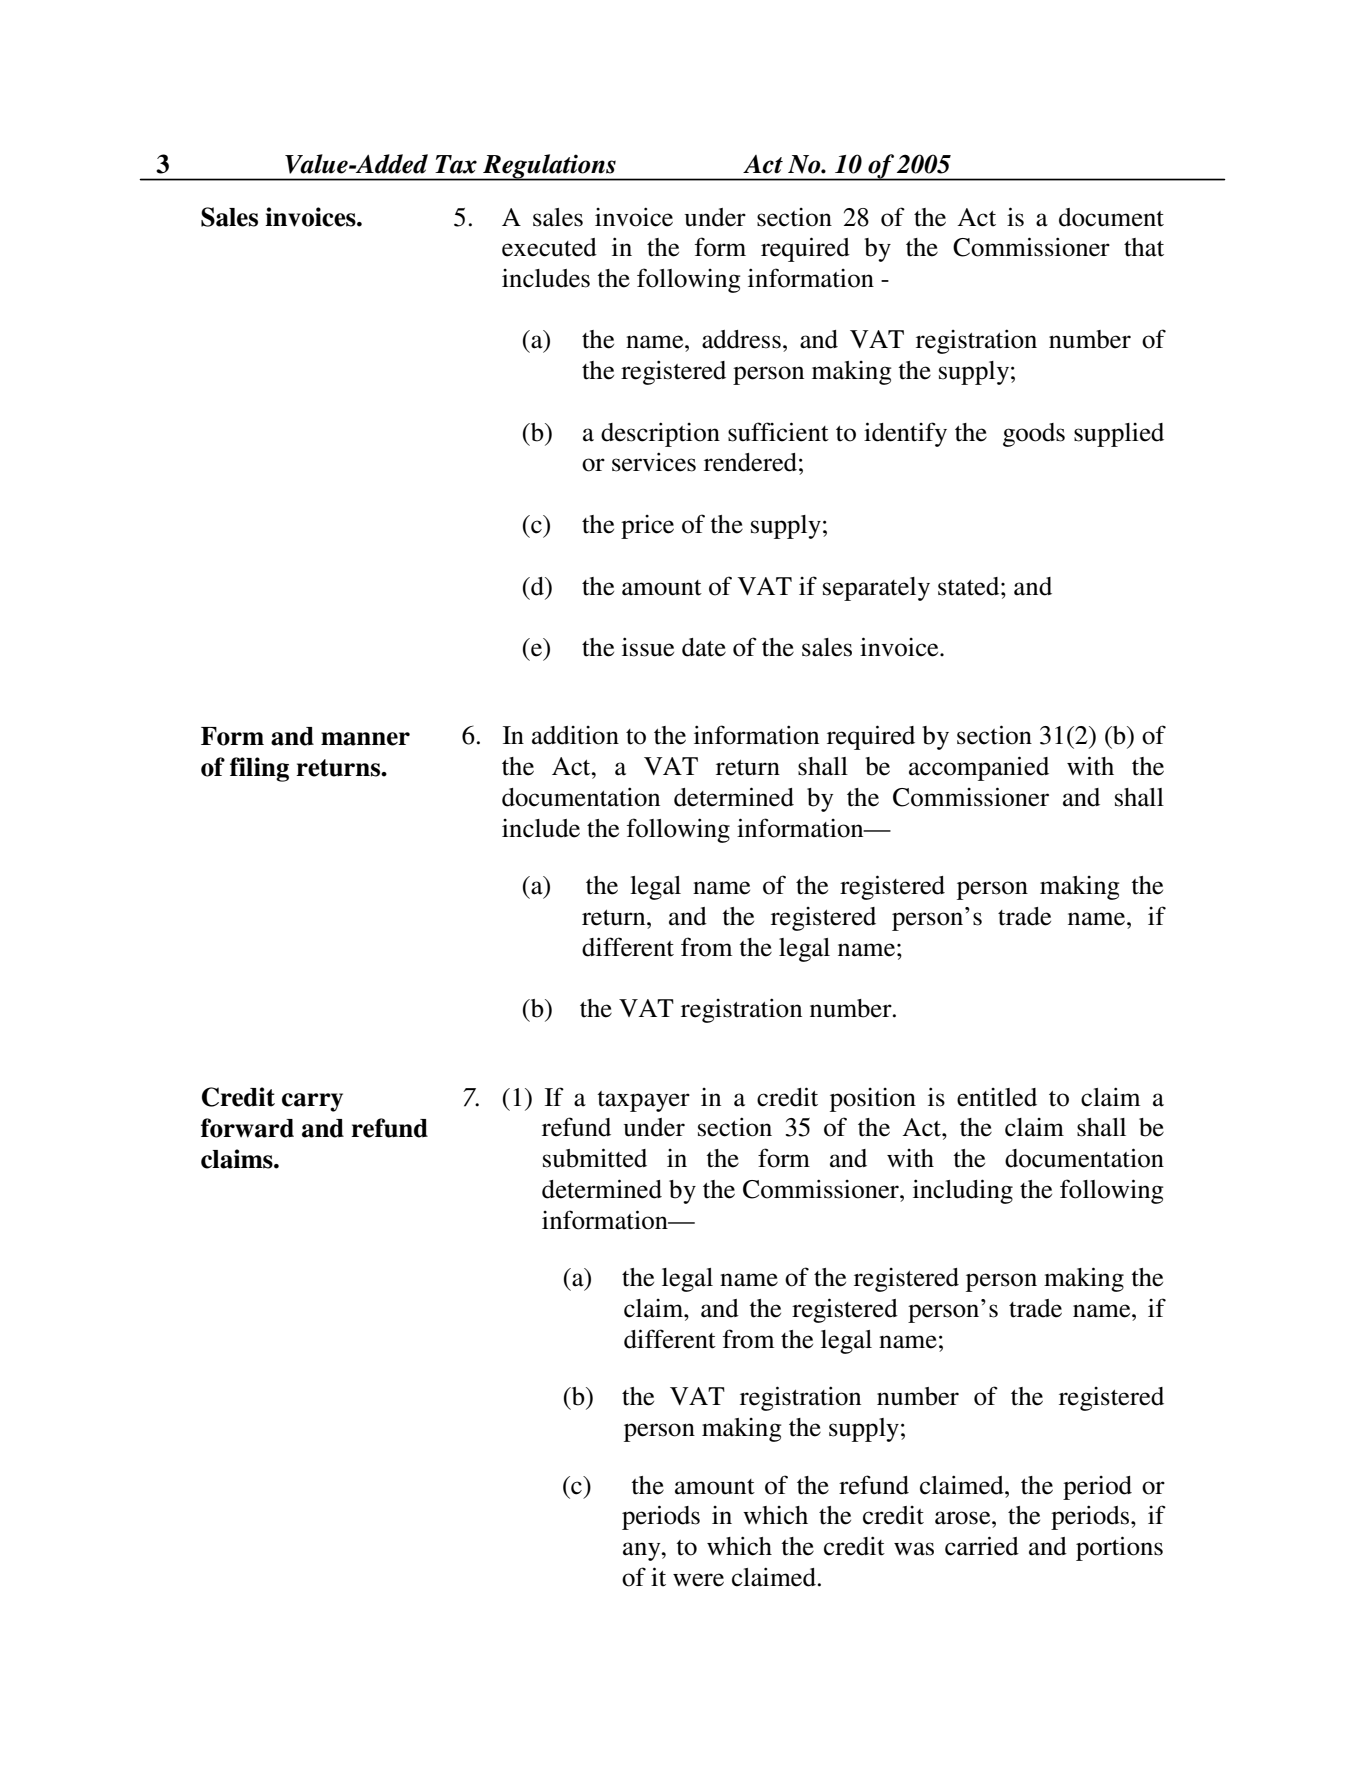  What do you see at coordinates (1144, 247) in the document?
I see `that` at bounding box center [1144, 247].
